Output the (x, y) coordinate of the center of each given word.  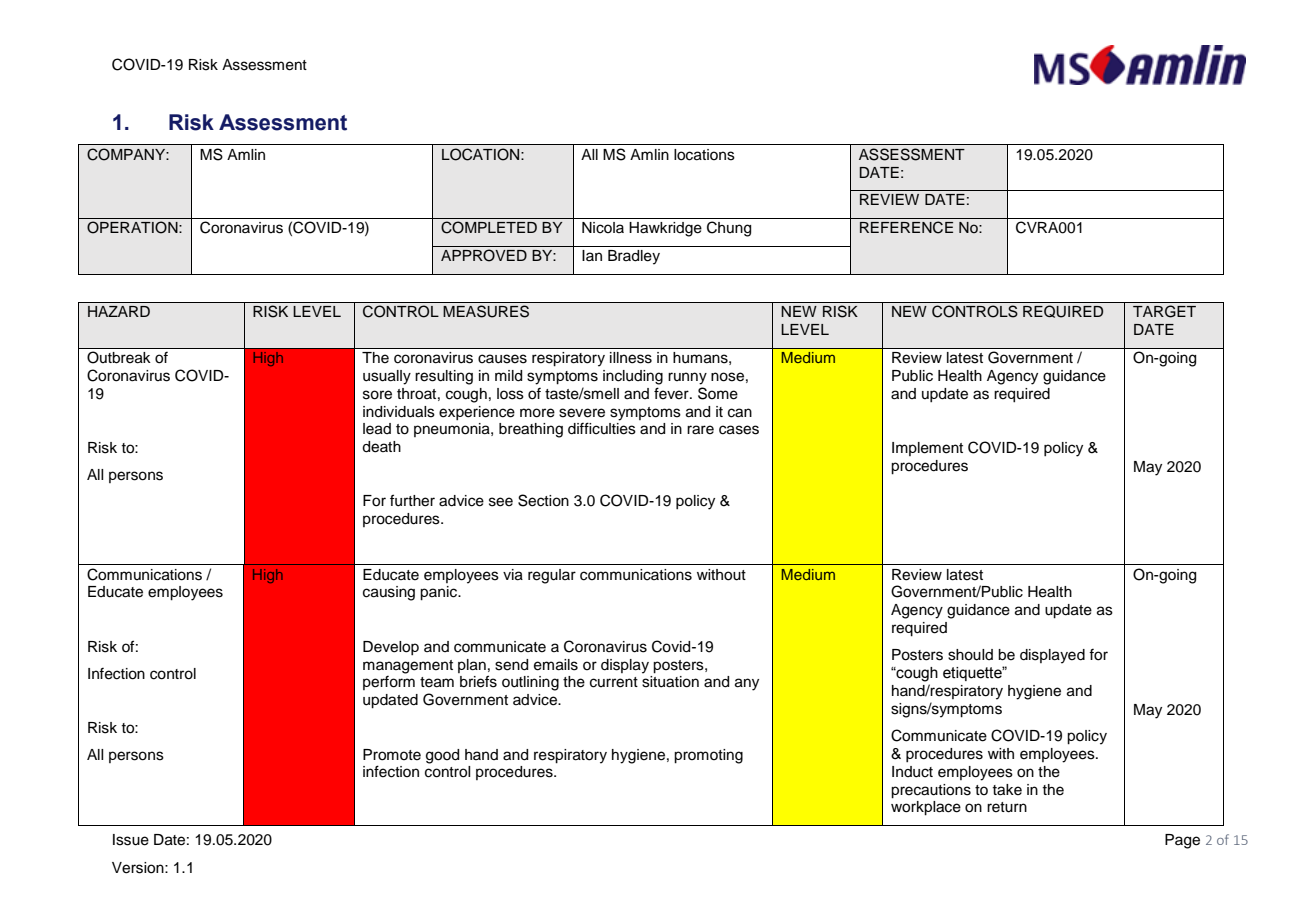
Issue (131, 840)
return (1007, 807)
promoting (708, 756)
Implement (927, 449)
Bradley (634, 257)
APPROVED (484, 255)
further (412, 500)
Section (543, 500)
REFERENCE (906, 227)
